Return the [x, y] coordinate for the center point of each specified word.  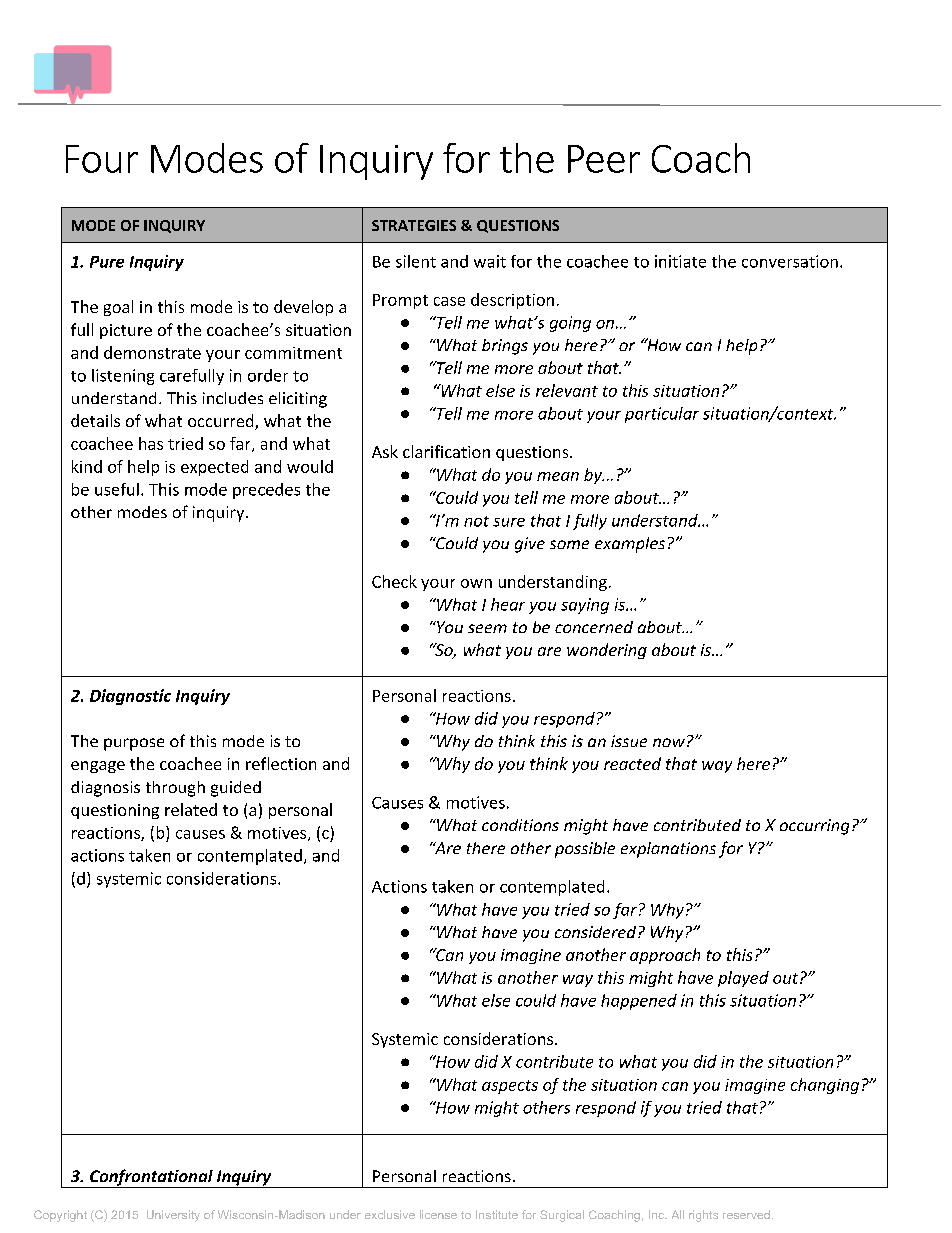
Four [102, 159]
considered [597, 932]
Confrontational [151, 1178]
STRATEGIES [414, 225]
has [151, 443]
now [669, 742]
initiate [680, 261]
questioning [115, 811]
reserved [746, 1214]
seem [487, 628]
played [743, 979]
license [438, 1214]
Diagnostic [130, 697]
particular [662, 415]
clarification [446, 451]
